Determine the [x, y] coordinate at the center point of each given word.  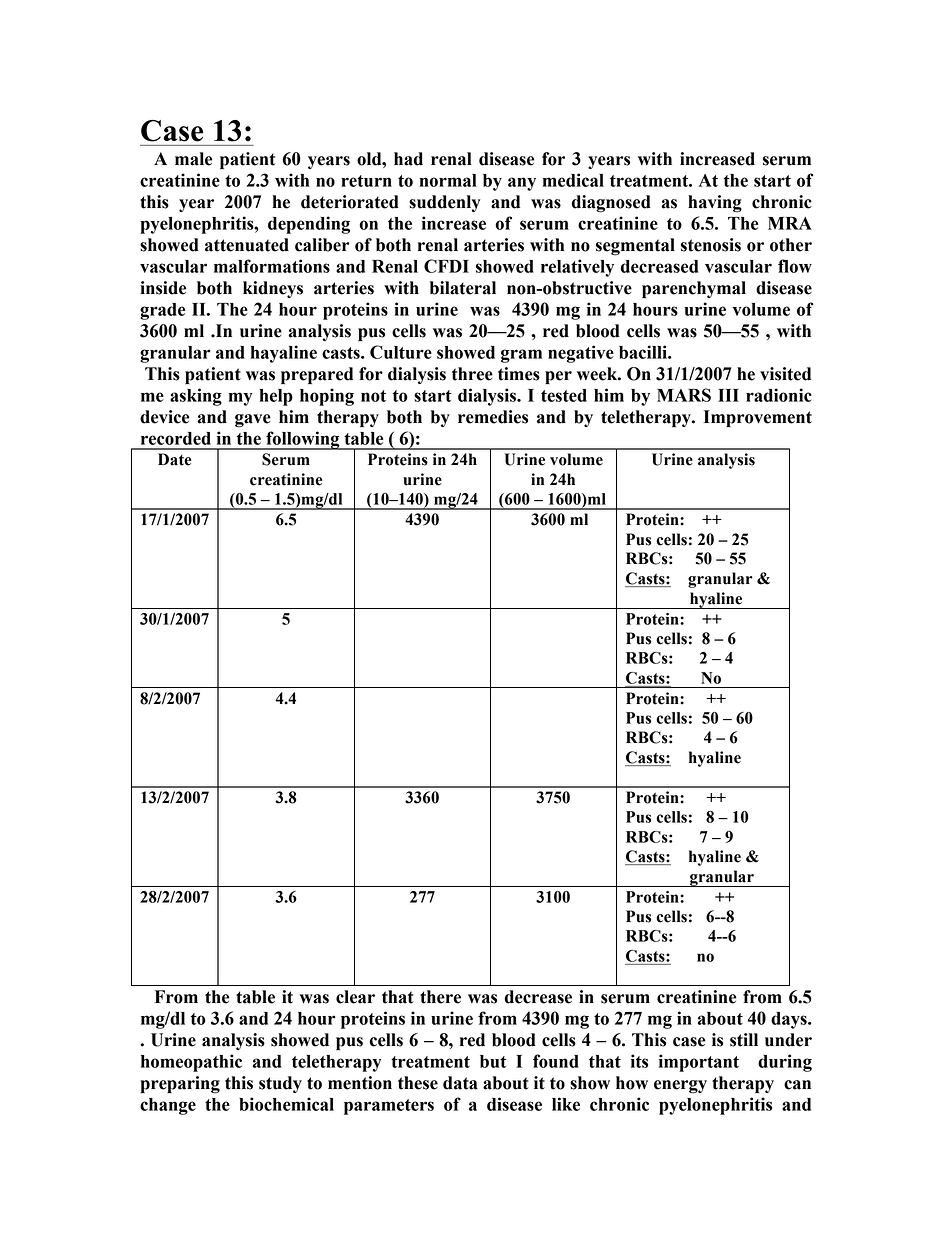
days [790, 1020]
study [280, 1084]
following [303, 440]
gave [253, 421]
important [699, 1063]
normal [448, 180]
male [193, 159]
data [460, 1083]
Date [175, 459]
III [728, 395]
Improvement [758, 418]
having [715, 204]
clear [355, 997]
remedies [493, 417]
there [440, 997]
